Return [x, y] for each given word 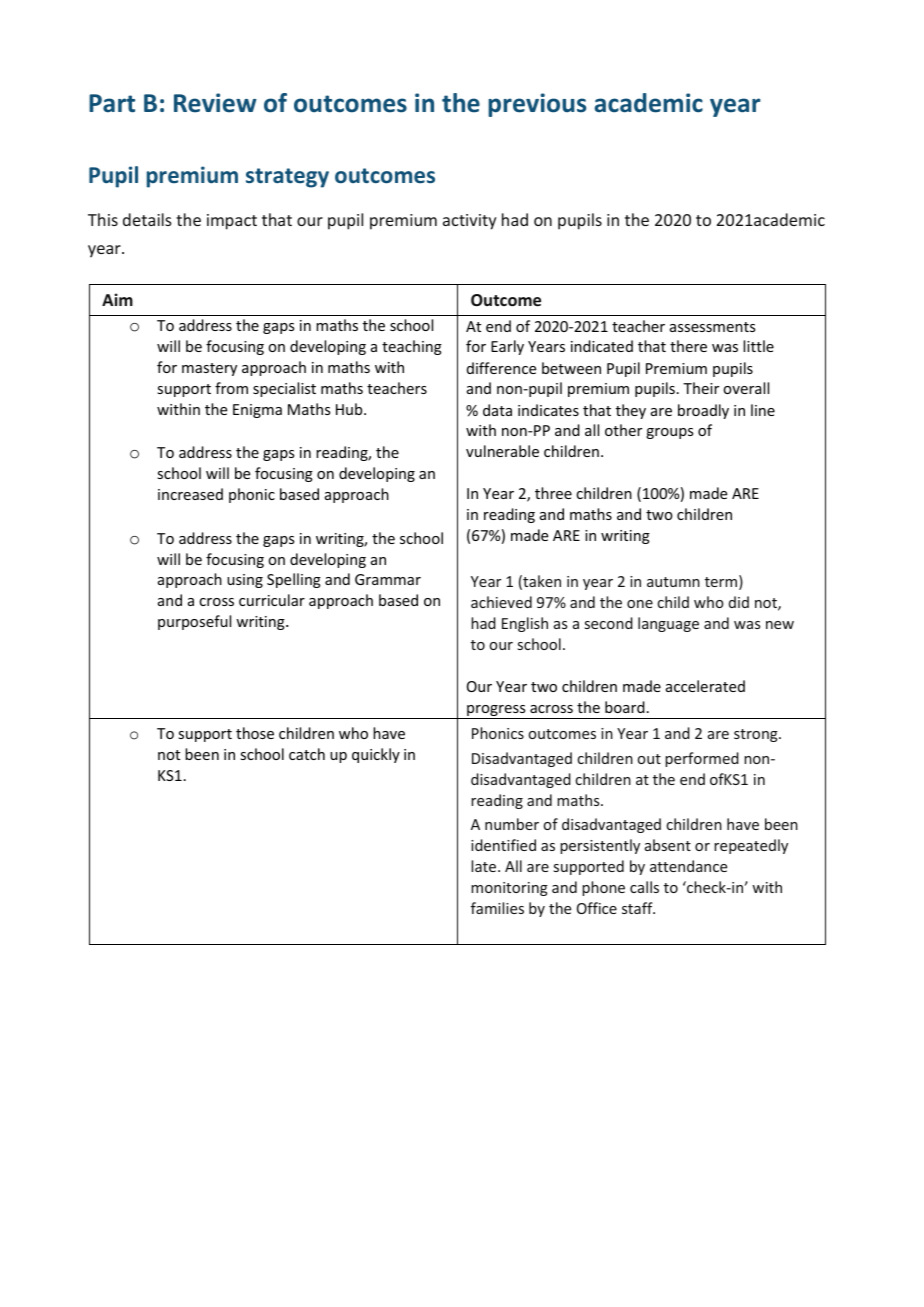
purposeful [194, 622]
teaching [412, 347]
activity [469, 222]
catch [307, 754]
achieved [501, 602]
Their [701, 388]
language [668, 624]
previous [537, 105]
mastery [209, 369]
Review [215, 103]
